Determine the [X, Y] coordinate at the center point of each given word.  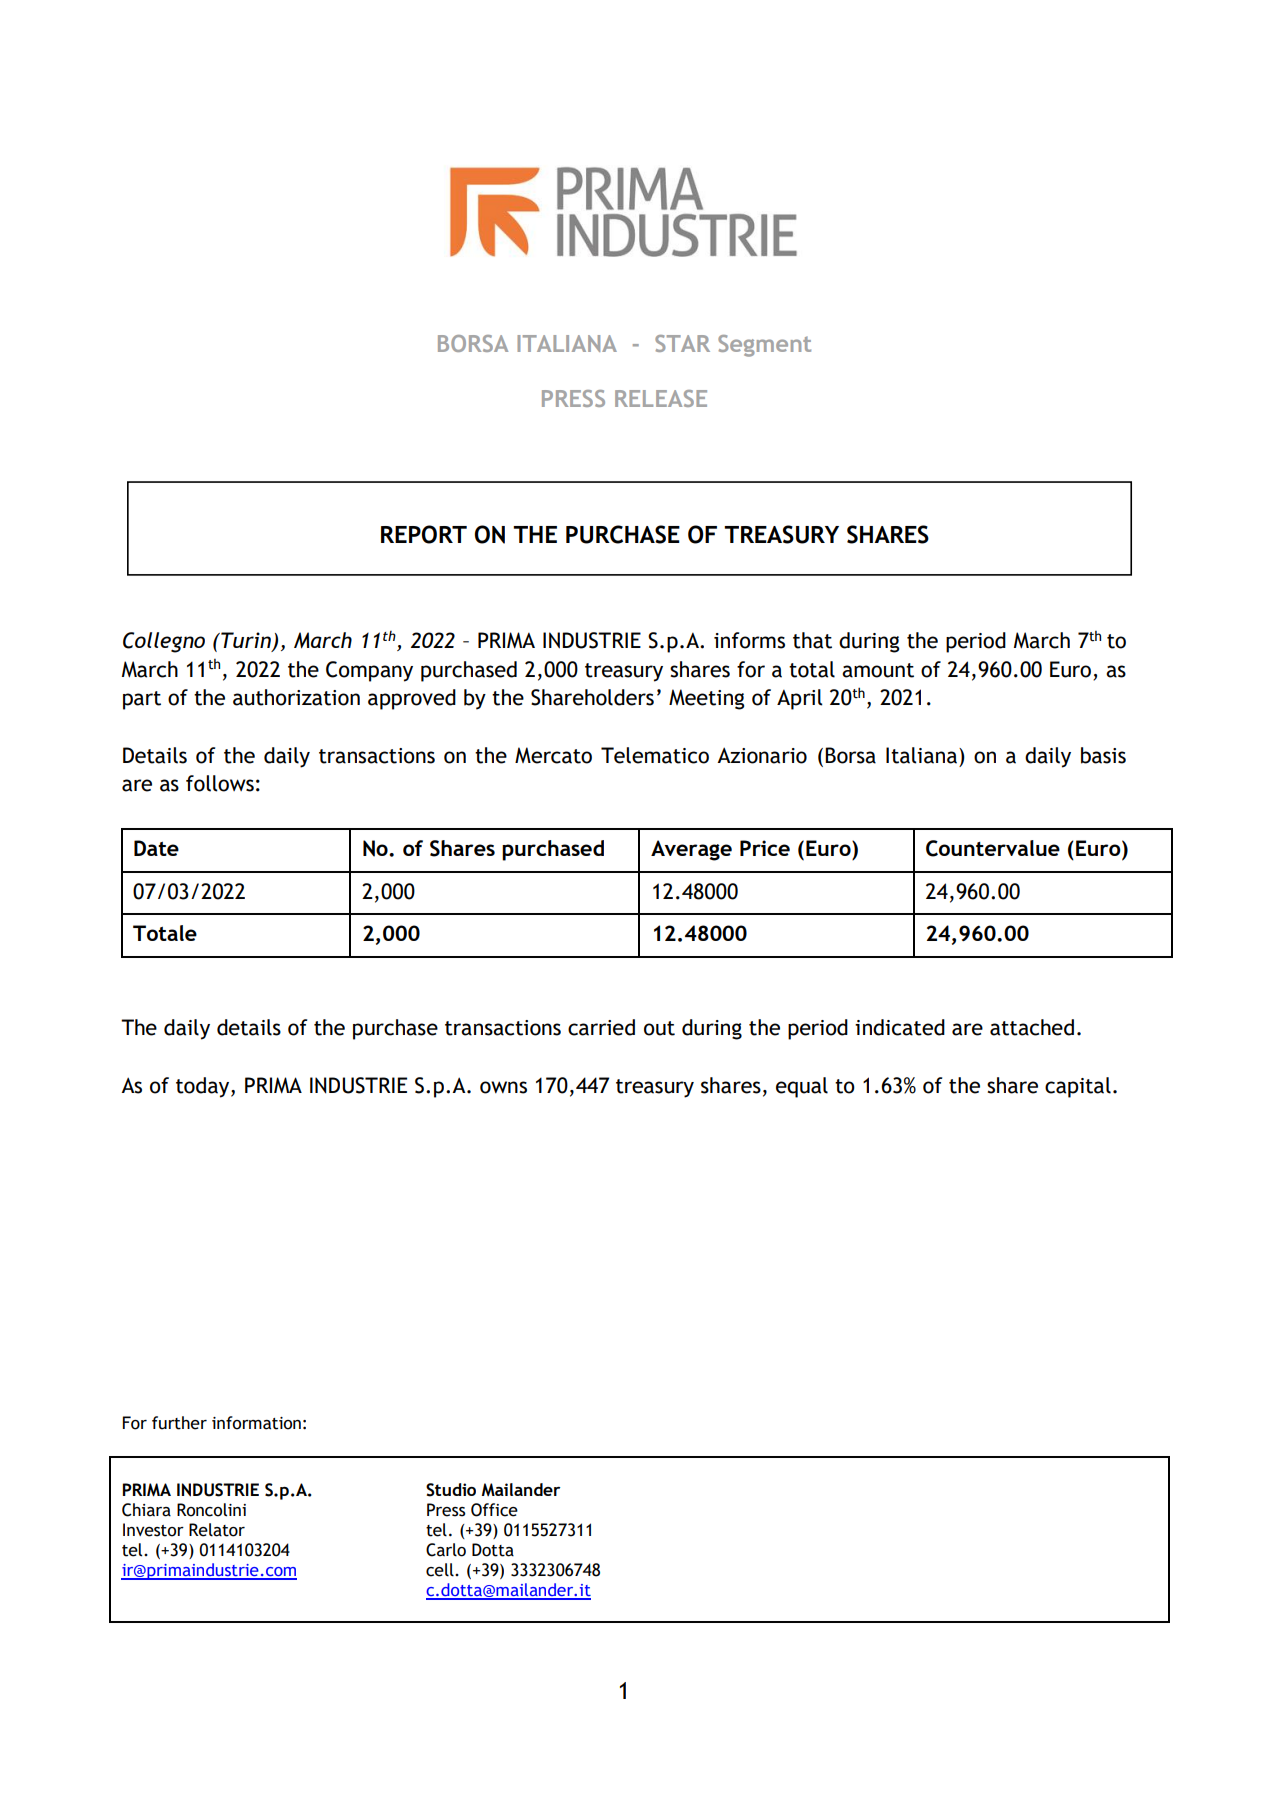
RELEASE [661, 398]
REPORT [424, 534]
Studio [451, 1490]
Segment [764, 346]
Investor [153, 1530]
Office [494, 1510]
